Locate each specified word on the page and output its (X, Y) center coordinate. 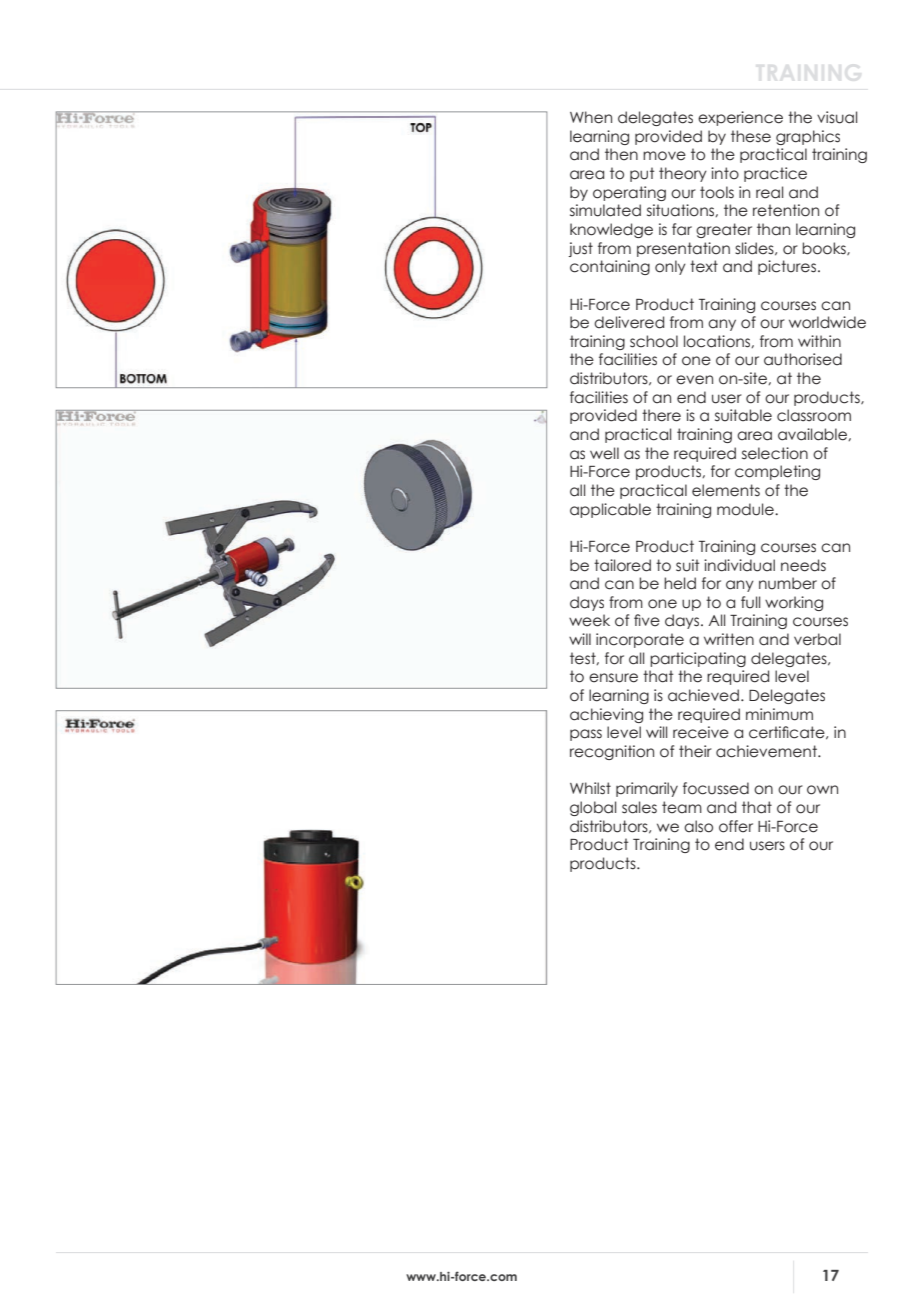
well (604, 453)
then (621, 154)
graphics (808, 137)
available (813, 434)
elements (726, 490)
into (725, 173)
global (593, 808)
